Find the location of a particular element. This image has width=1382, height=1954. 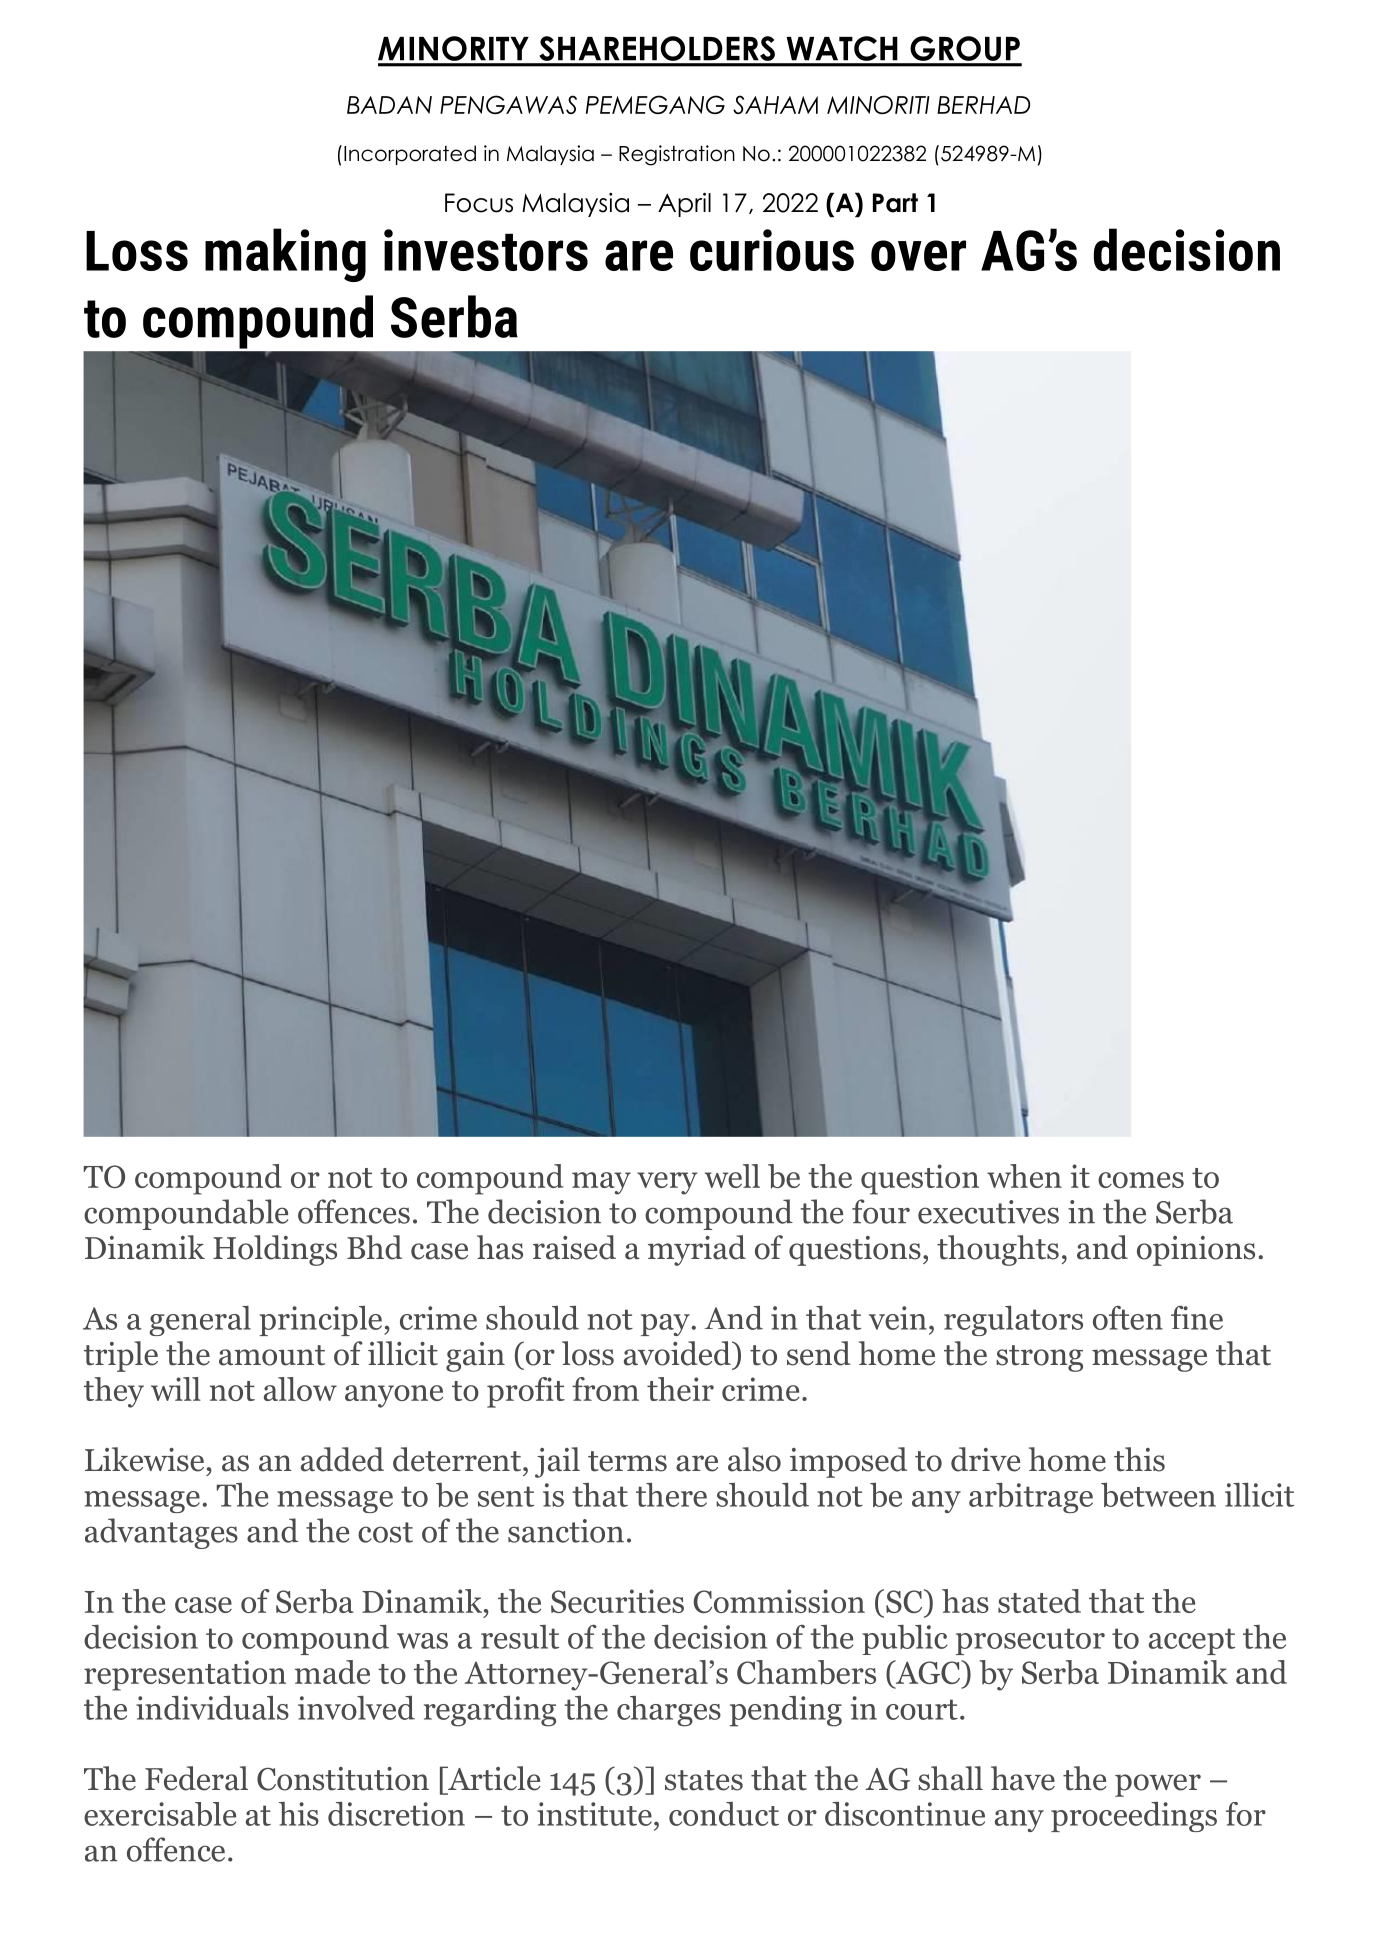

well is located at coordinates (732, 1176).
